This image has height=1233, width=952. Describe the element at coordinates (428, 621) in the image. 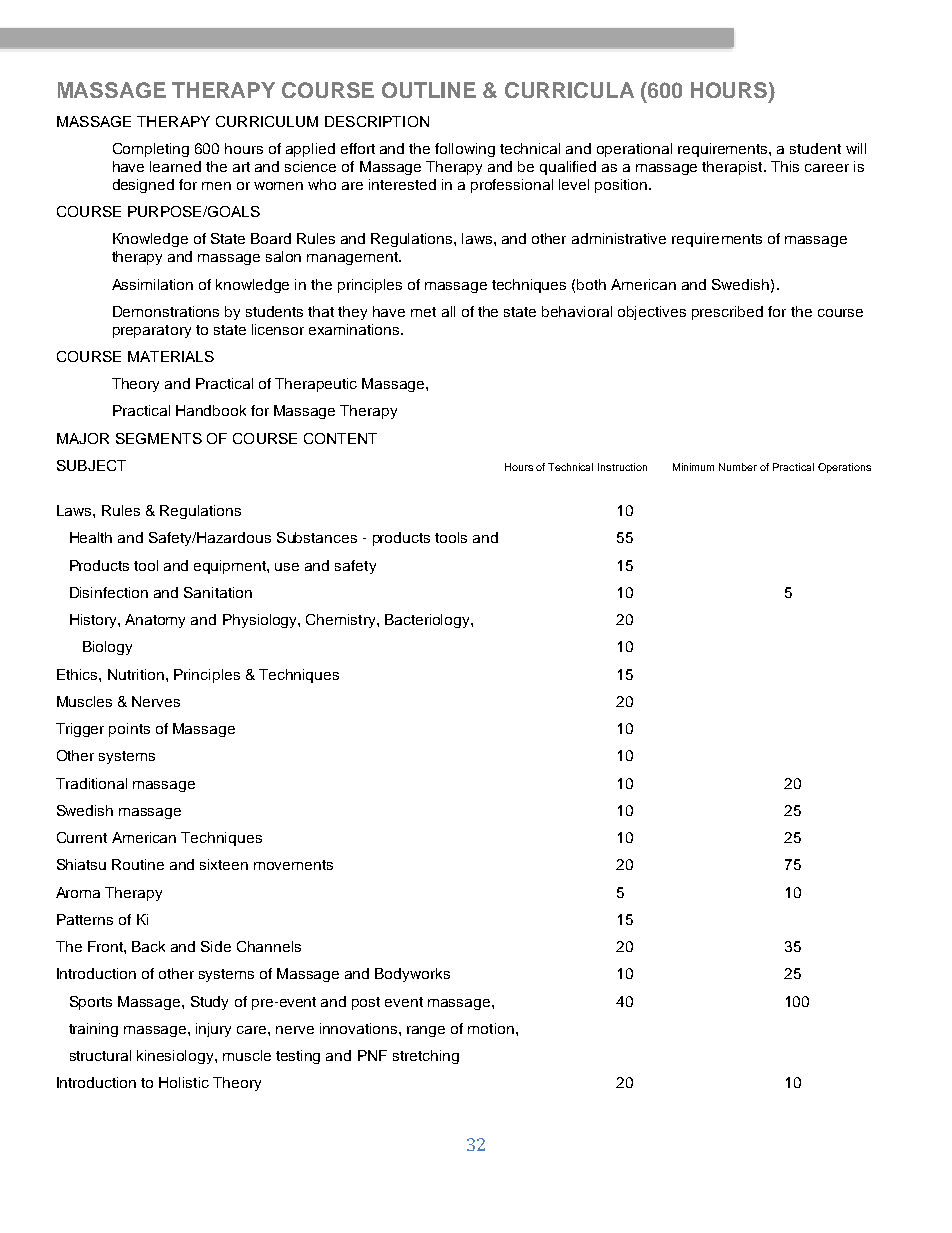

I see `Bacteriology` at that location.
